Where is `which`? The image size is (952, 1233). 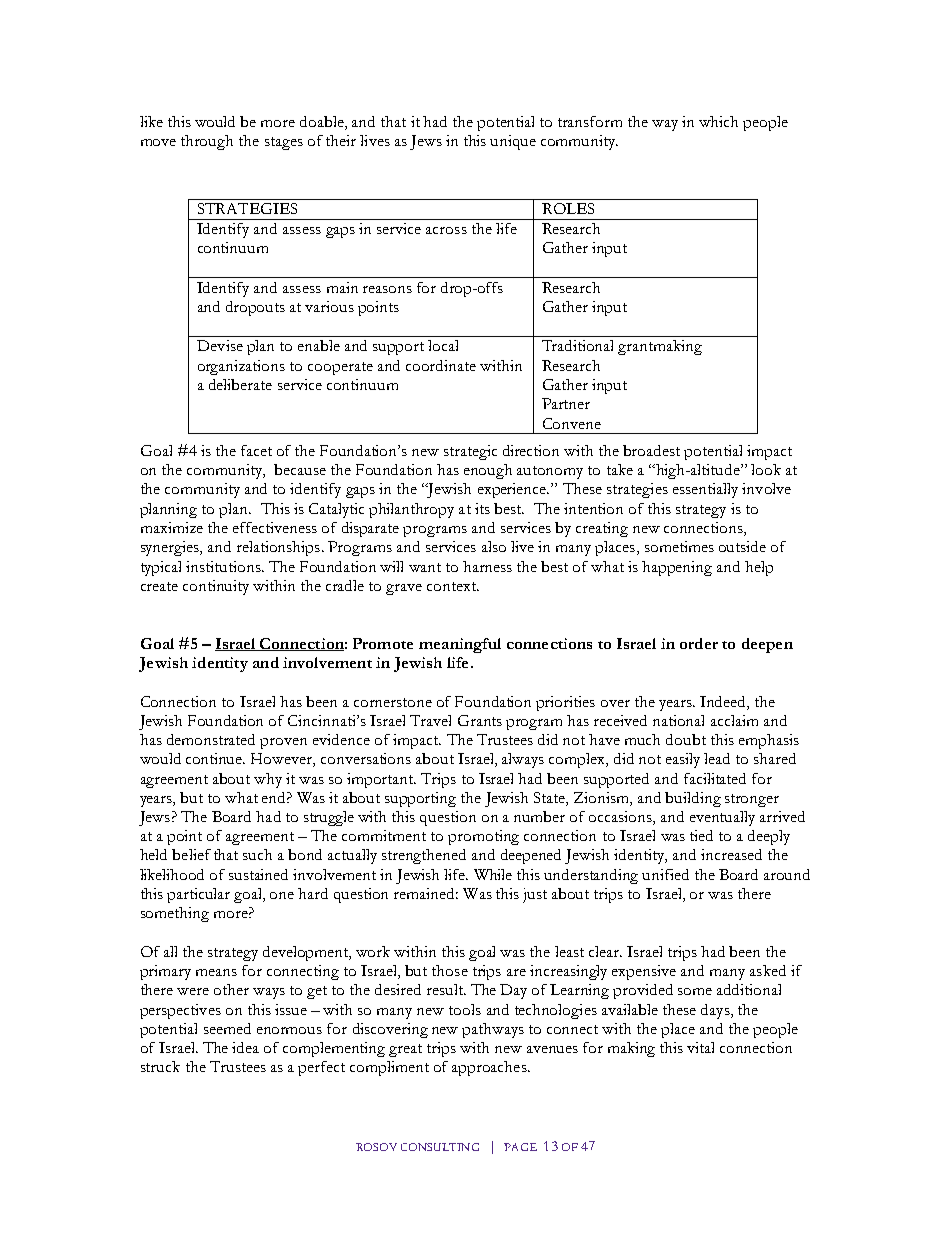
which is located at coordinates (718, 121).
